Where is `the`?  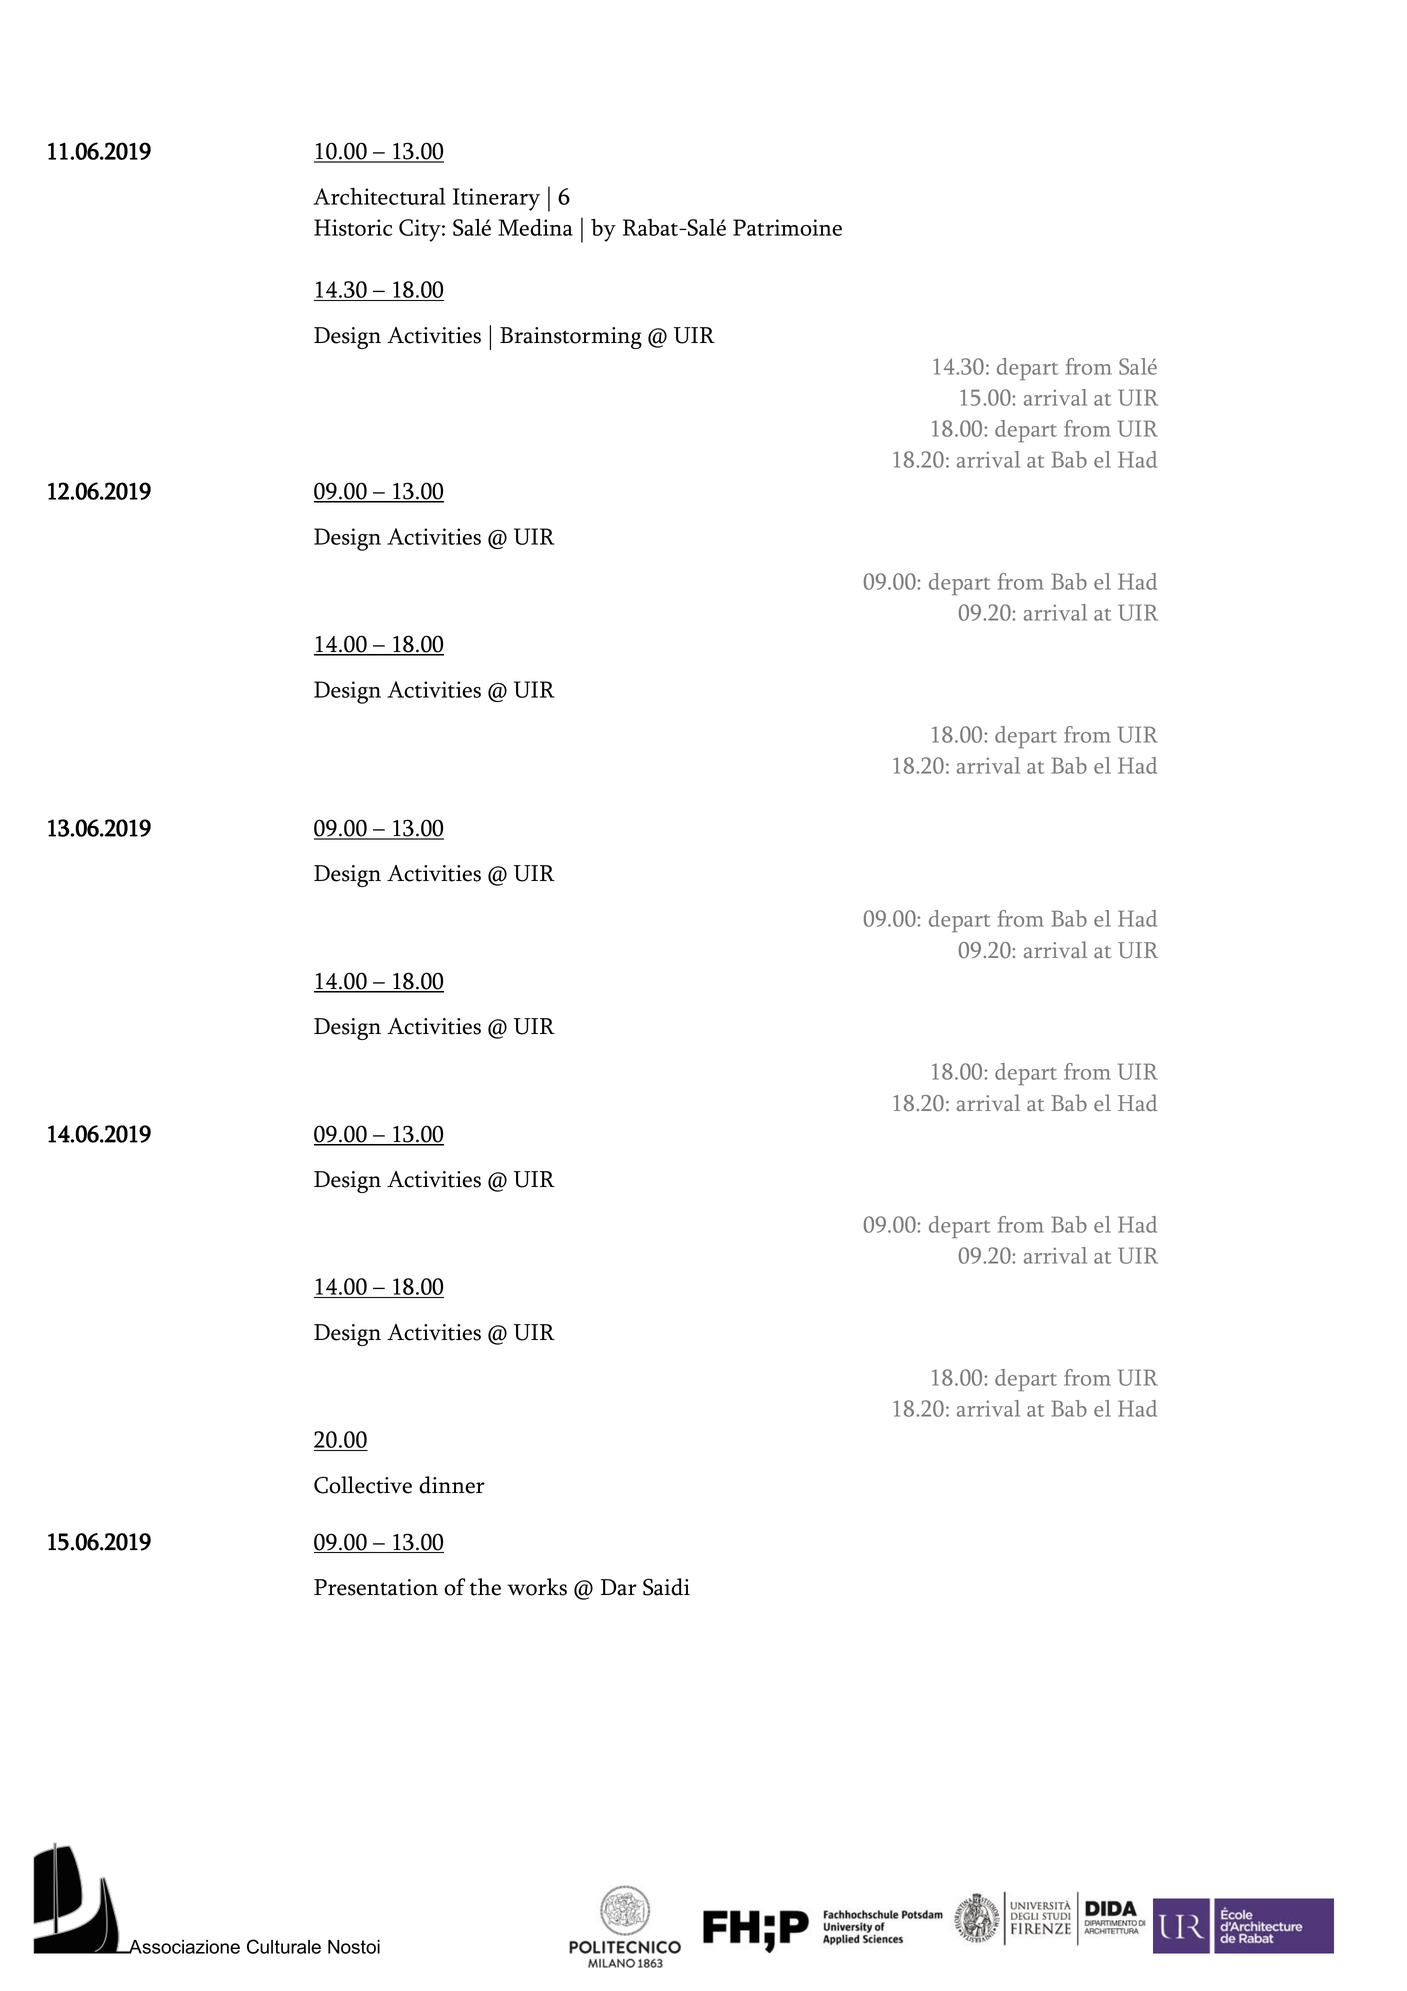
the is located at coordinates (485, 1587).
